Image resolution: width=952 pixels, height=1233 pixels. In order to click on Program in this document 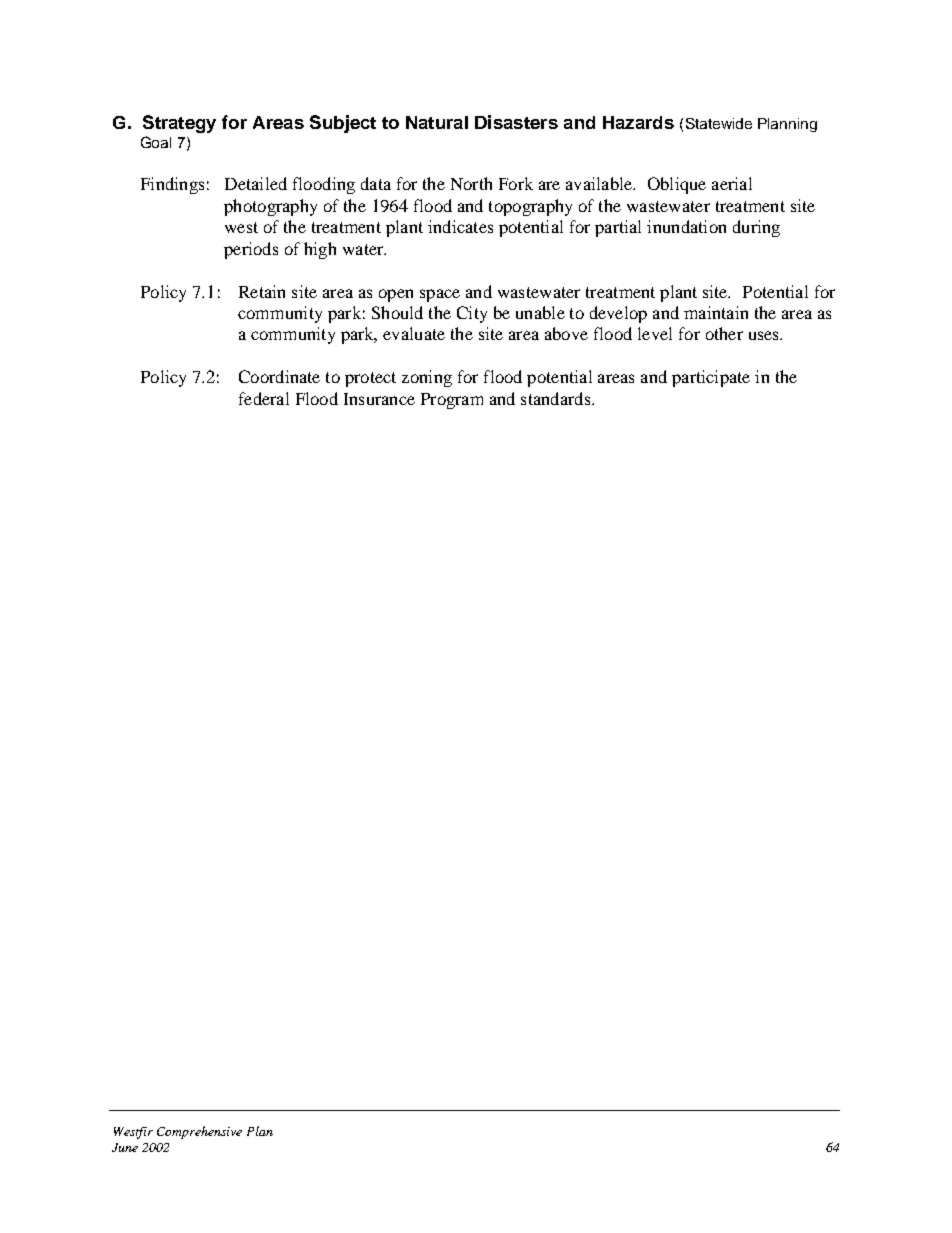, I will do `click(452, 401)`.
